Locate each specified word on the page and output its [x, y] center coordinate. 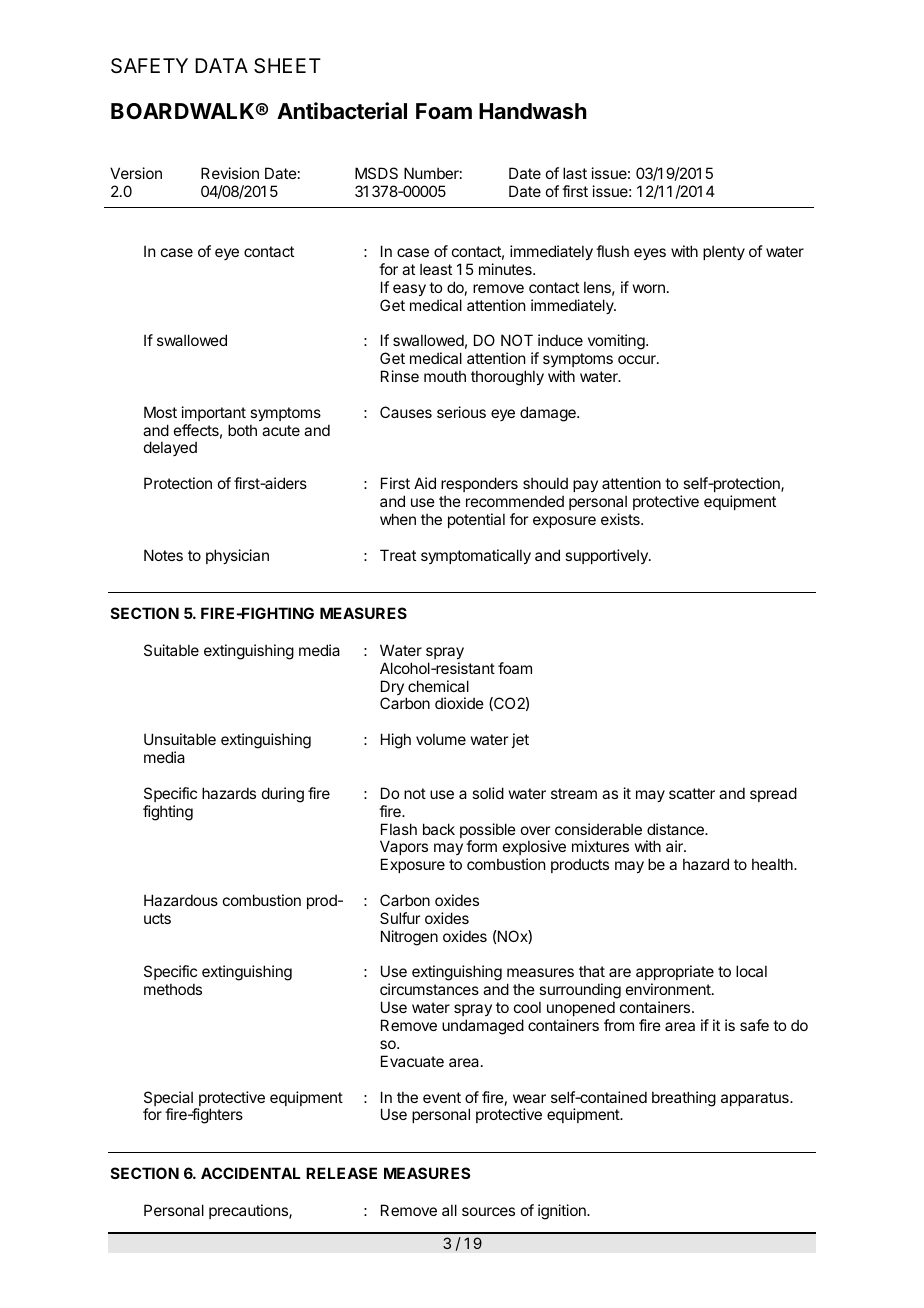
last [575, 173]
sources [488, 1211]
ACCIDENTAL [250, 1173]
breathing [684, 1099]
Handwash [533, 111]
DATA [221, 65]
